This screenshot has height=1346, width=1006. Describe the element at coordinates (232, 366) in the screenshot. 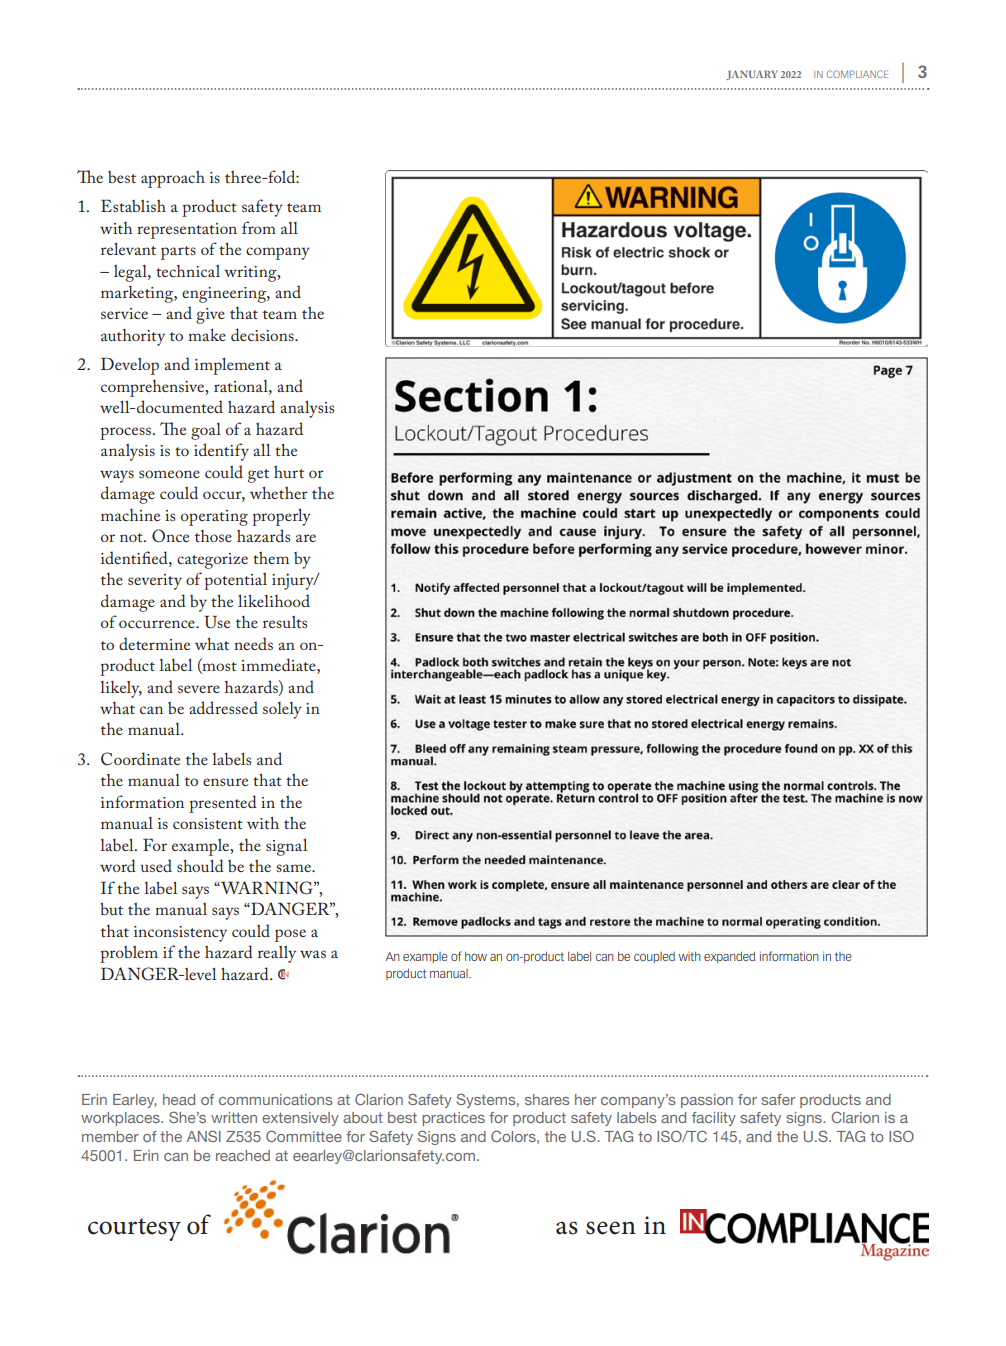

I see `implement` at that location.
